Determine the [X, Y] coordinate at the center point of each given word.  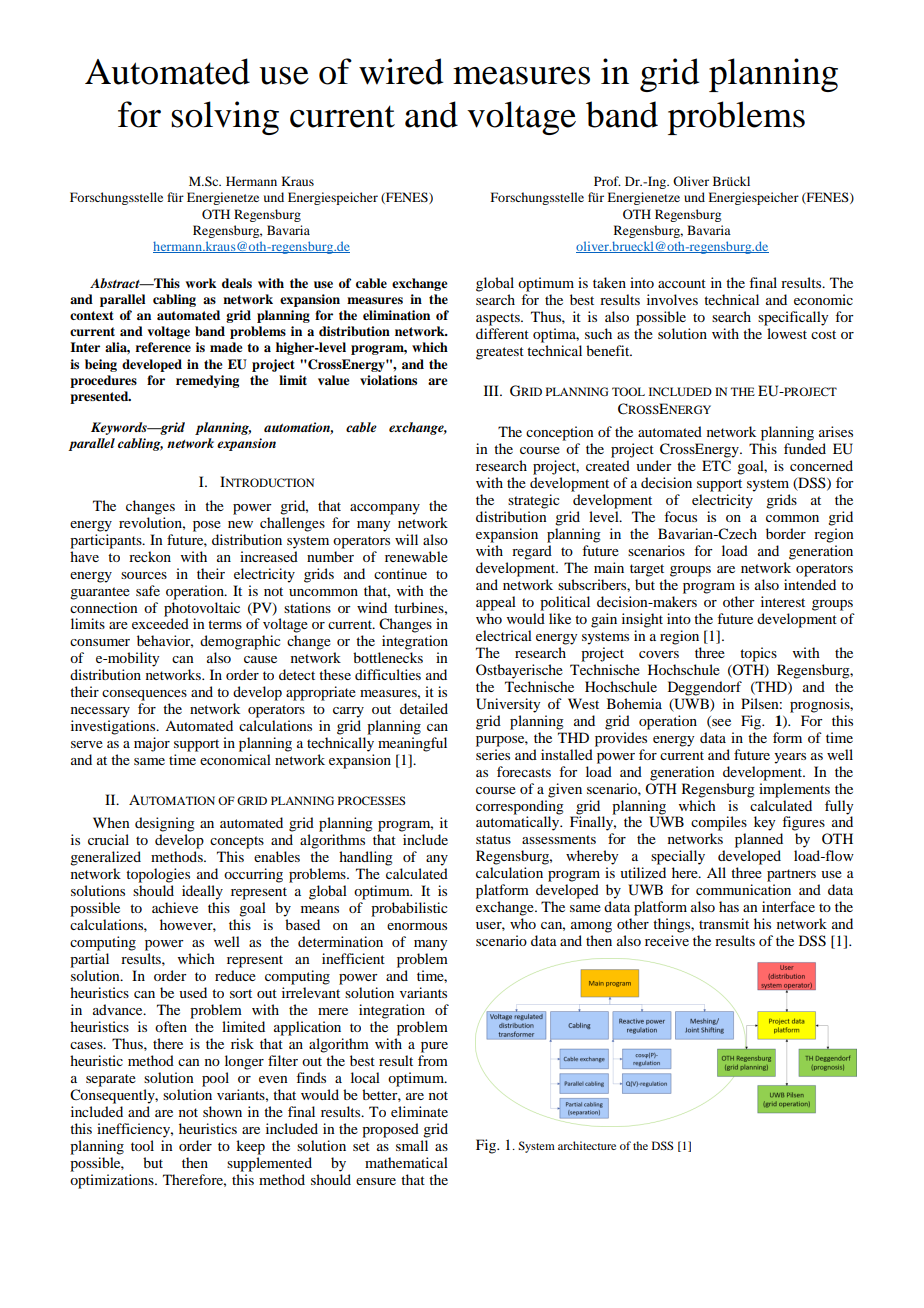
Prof [607, 181]
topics [758, 654]
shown [222, 1111]
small [412, 1145]
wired [401, 71]
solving [225, 118]
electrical [504, 635]
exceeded [160, 622]
